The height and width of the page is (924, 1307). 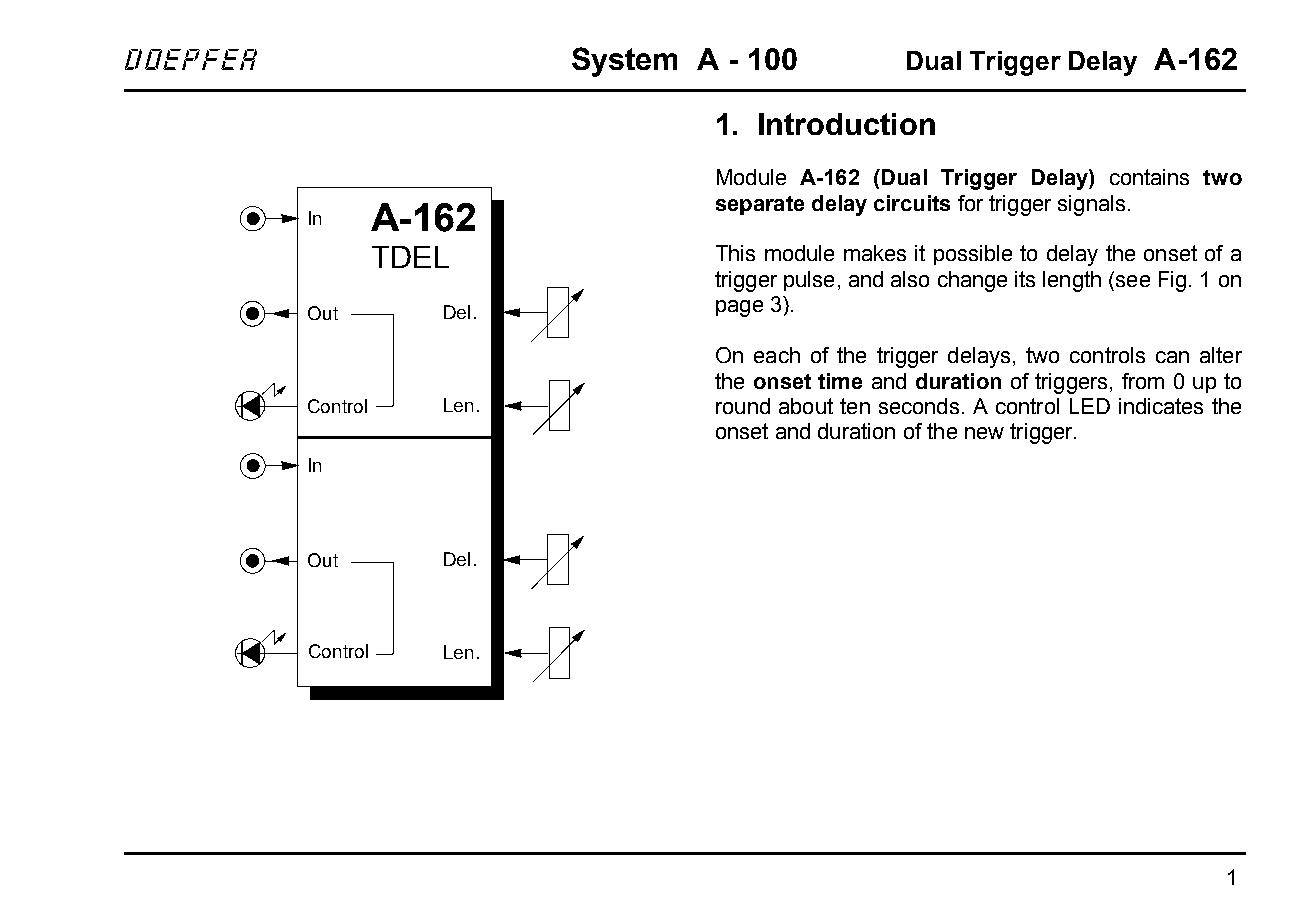 What do you see at coordinates (1133, 281) in the page?
I see `see` at bounding box center [1133, 281].
